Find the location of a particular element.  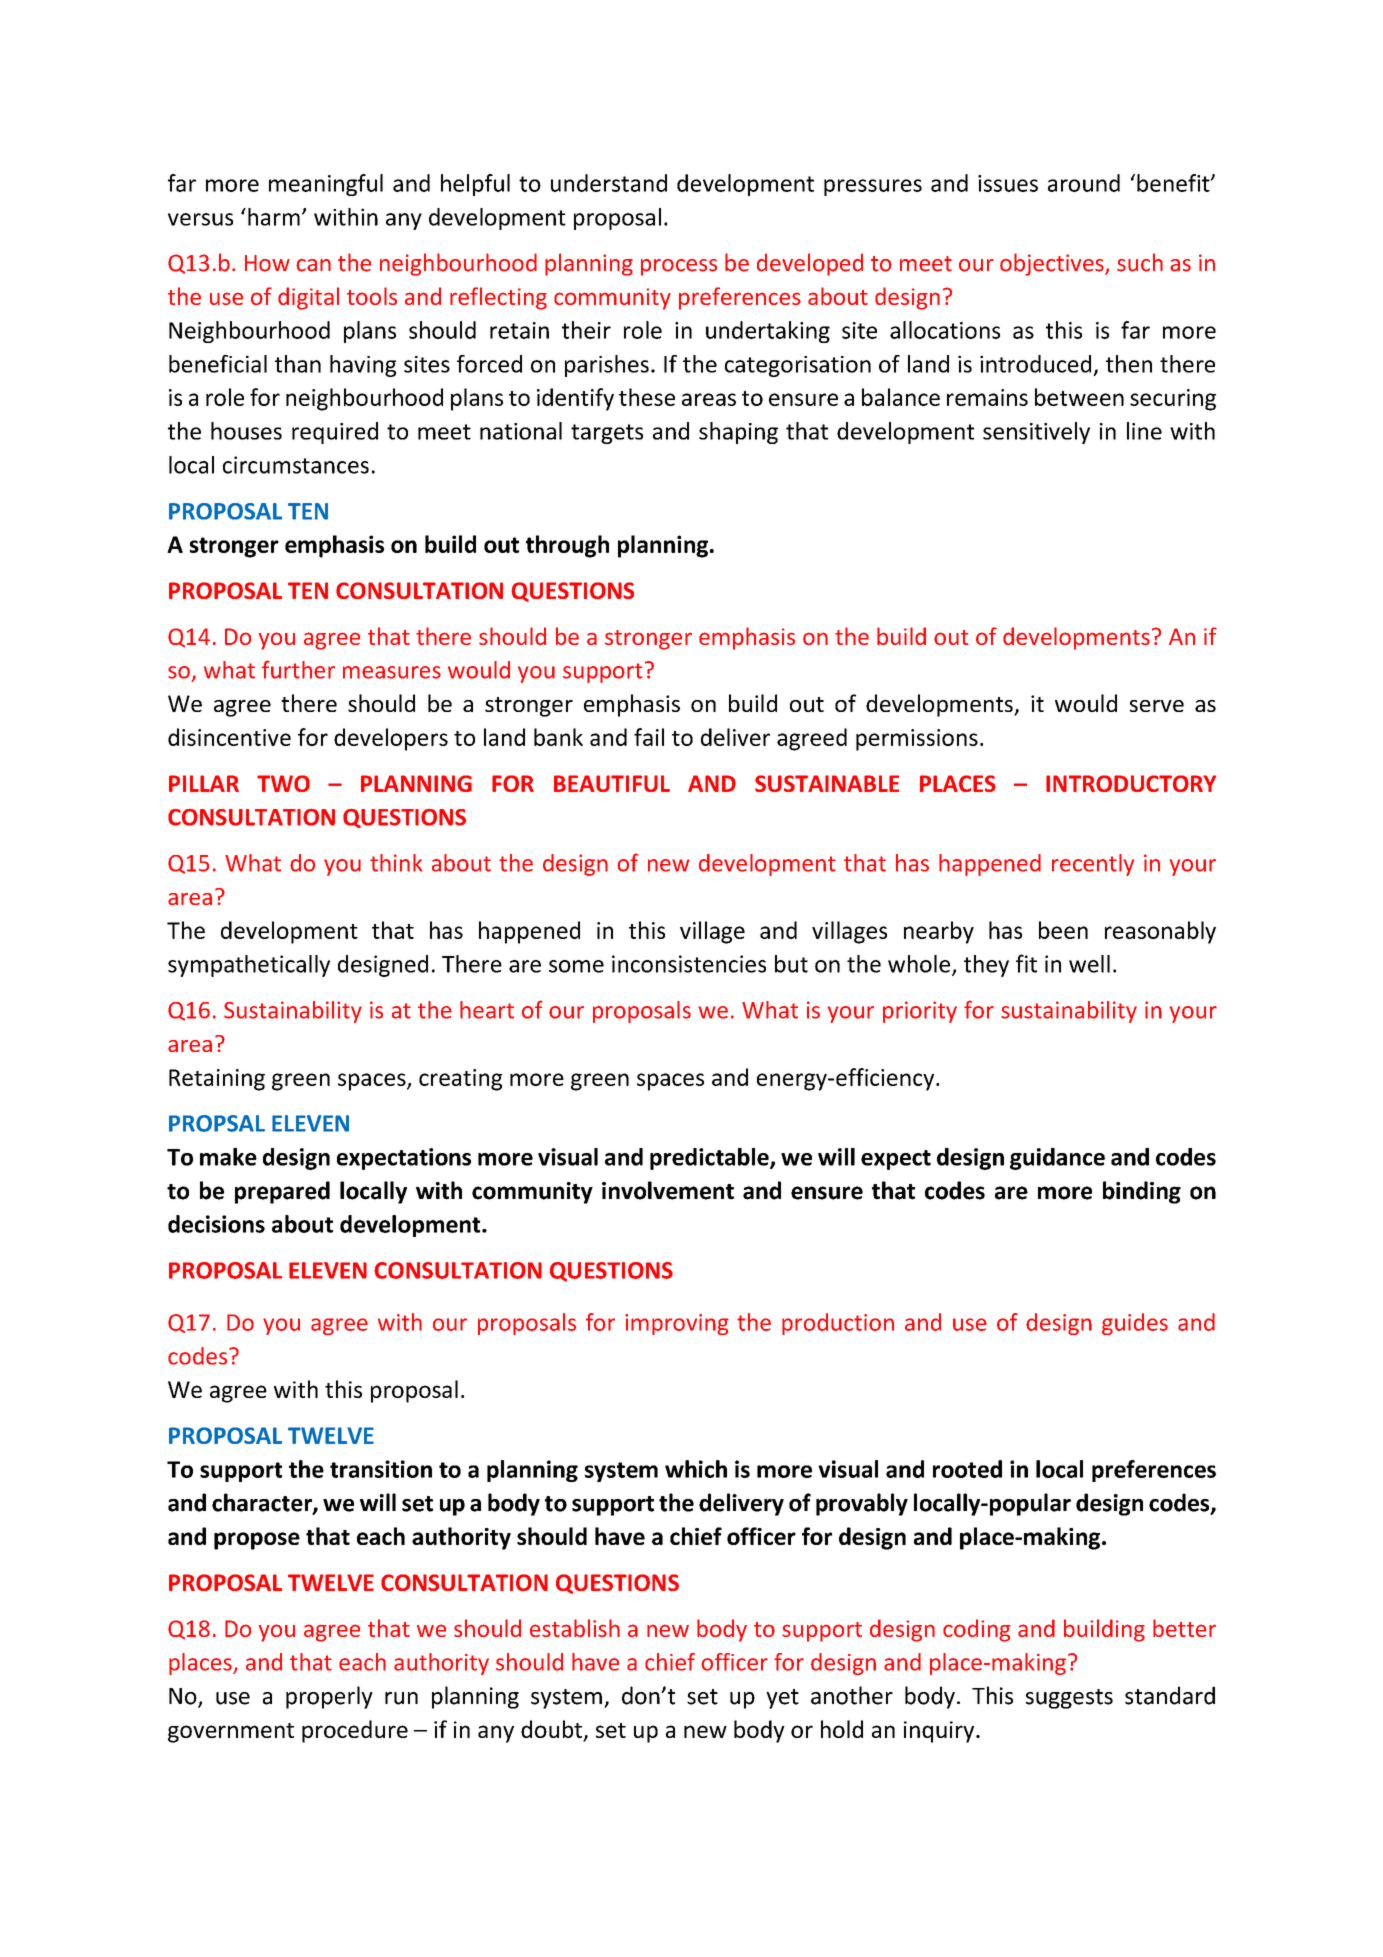

serve is located at coordinates (1157, 706).
